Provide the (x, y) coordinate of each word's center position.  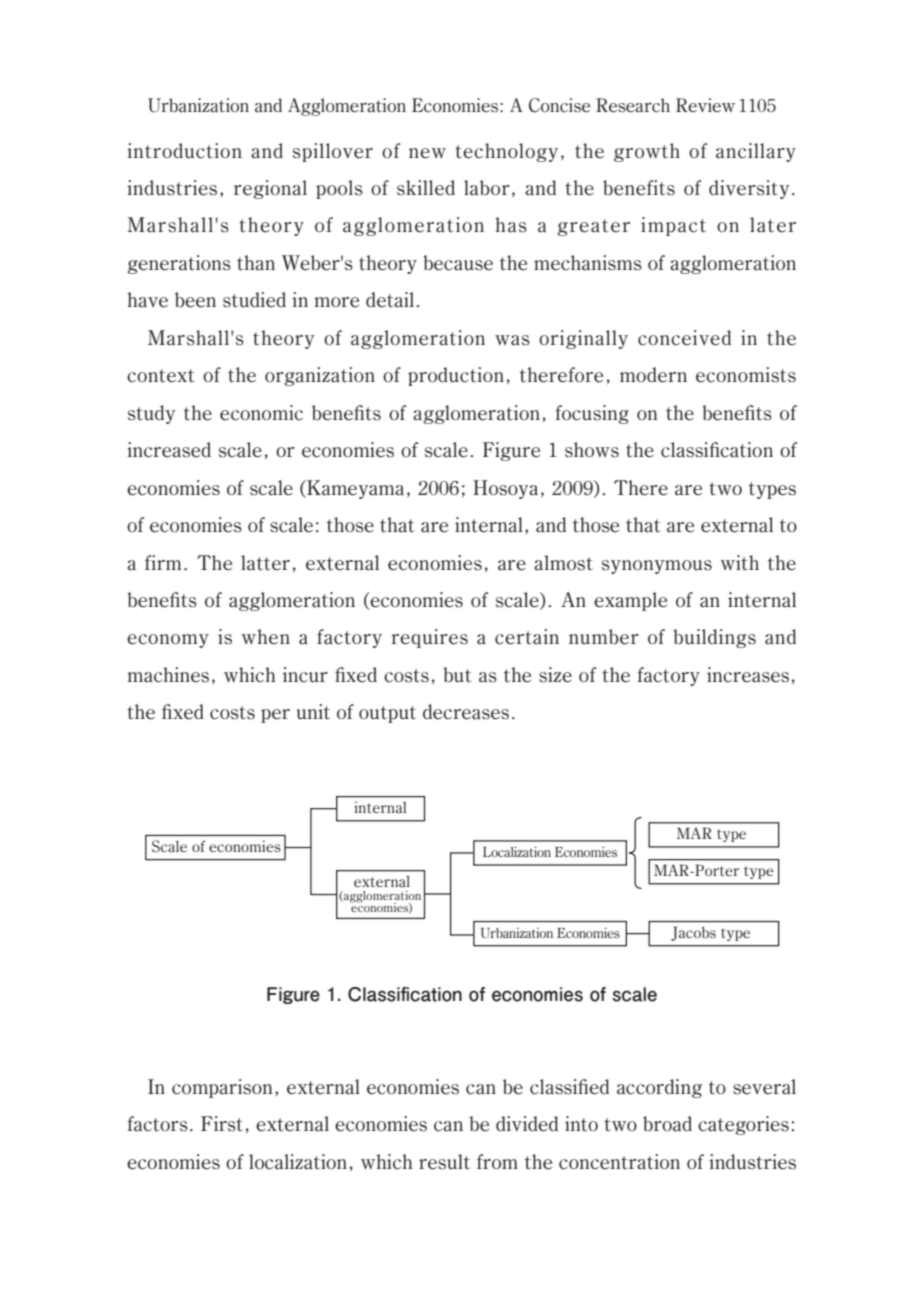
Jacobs (693, 933)
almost (563, 563)
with (739, 563)
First (222, 1124)
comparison (222, 1088)
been (195, 300)
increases (748, 675)
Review (705, 105)
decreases (466, 712)
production (456, 376)
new (427, 153)
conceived (684, 338)
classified (569, 1087)
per (275, 716)
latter (265, 563)
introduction (184, 151)
